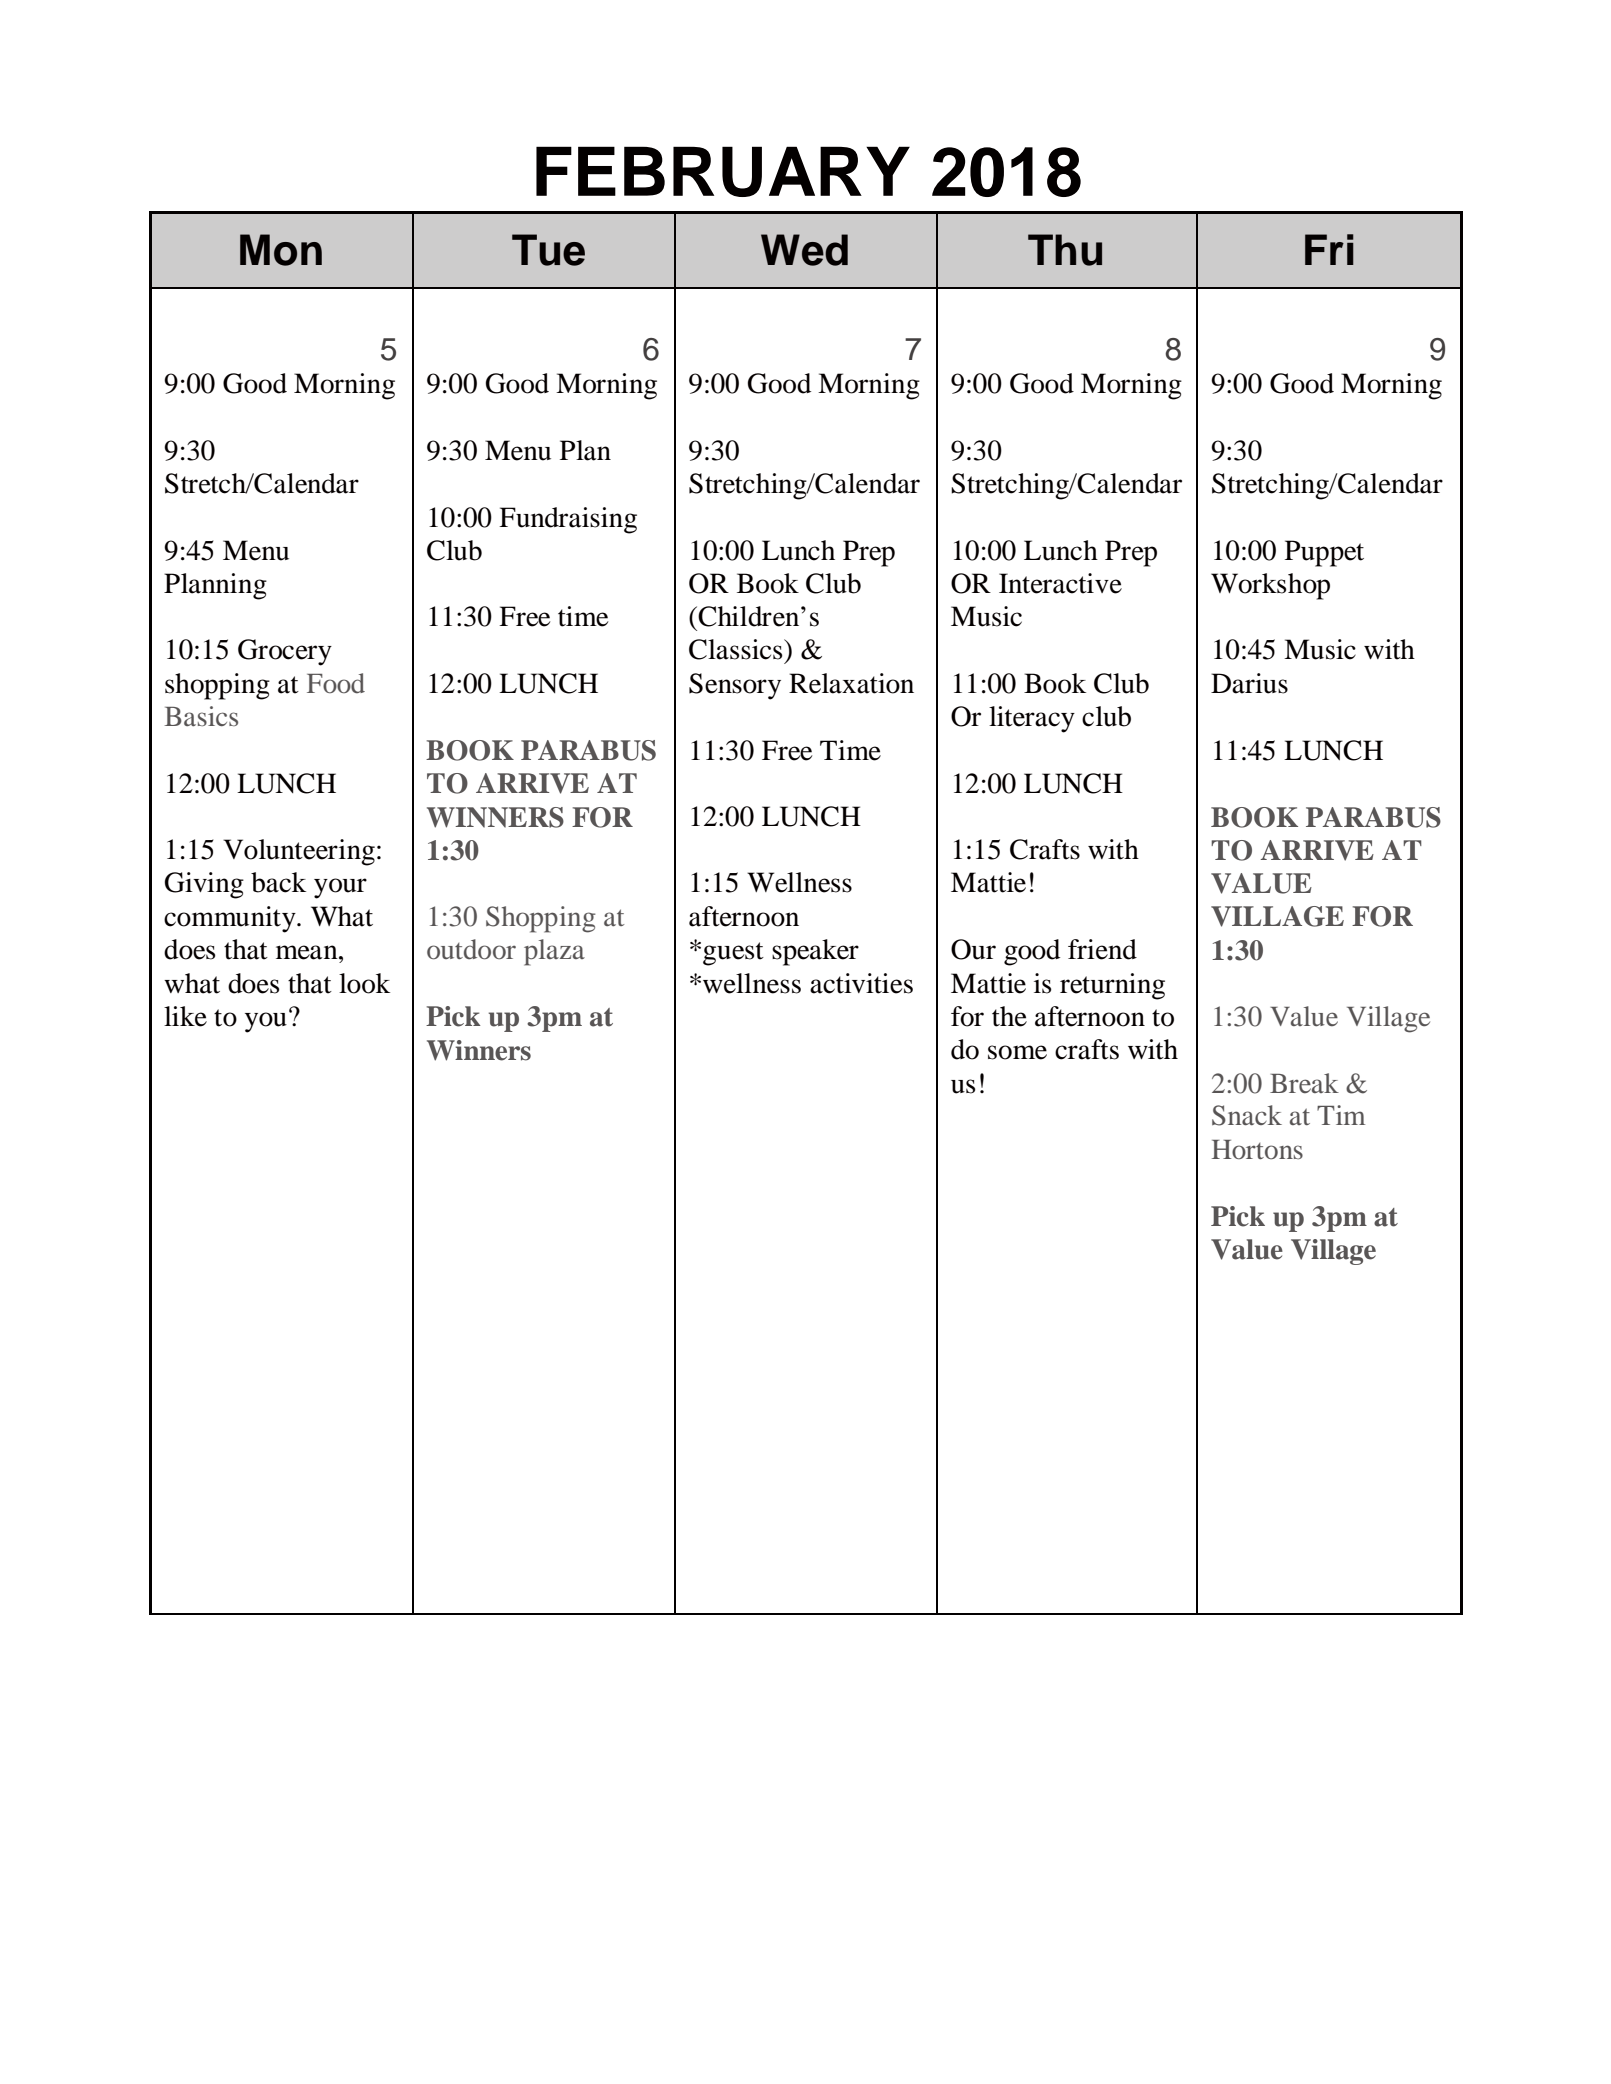 The width and height of the document is (1611, 2084). I want to click on Mon, so click(281, 250).
